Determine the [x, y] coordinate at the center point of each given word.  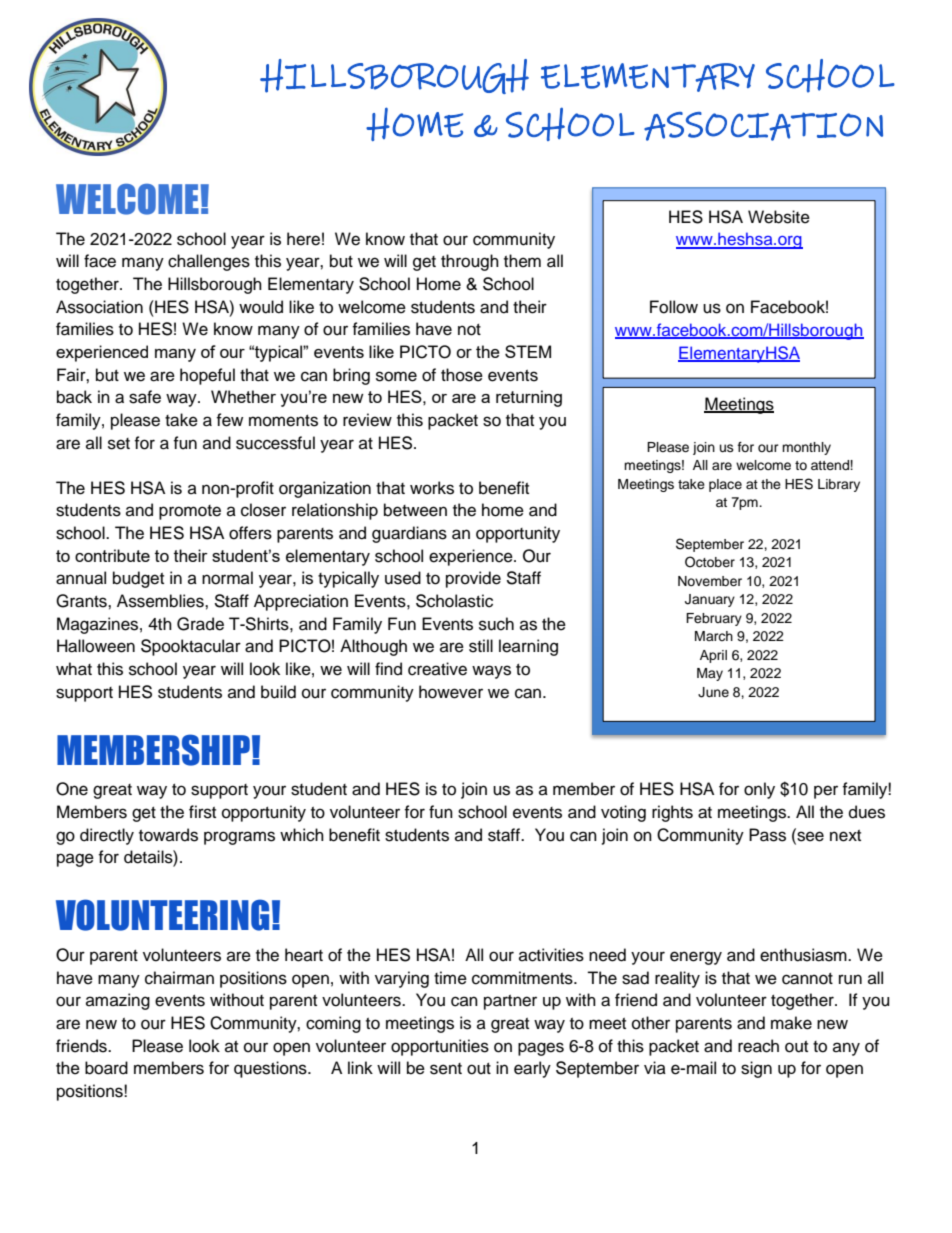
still [481, 646]
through [470, 262]
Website [779, 217]
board [106, 1068]
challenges [209, 262]
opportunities [440, 1047]
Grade [200, 624]
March [714, 636]
